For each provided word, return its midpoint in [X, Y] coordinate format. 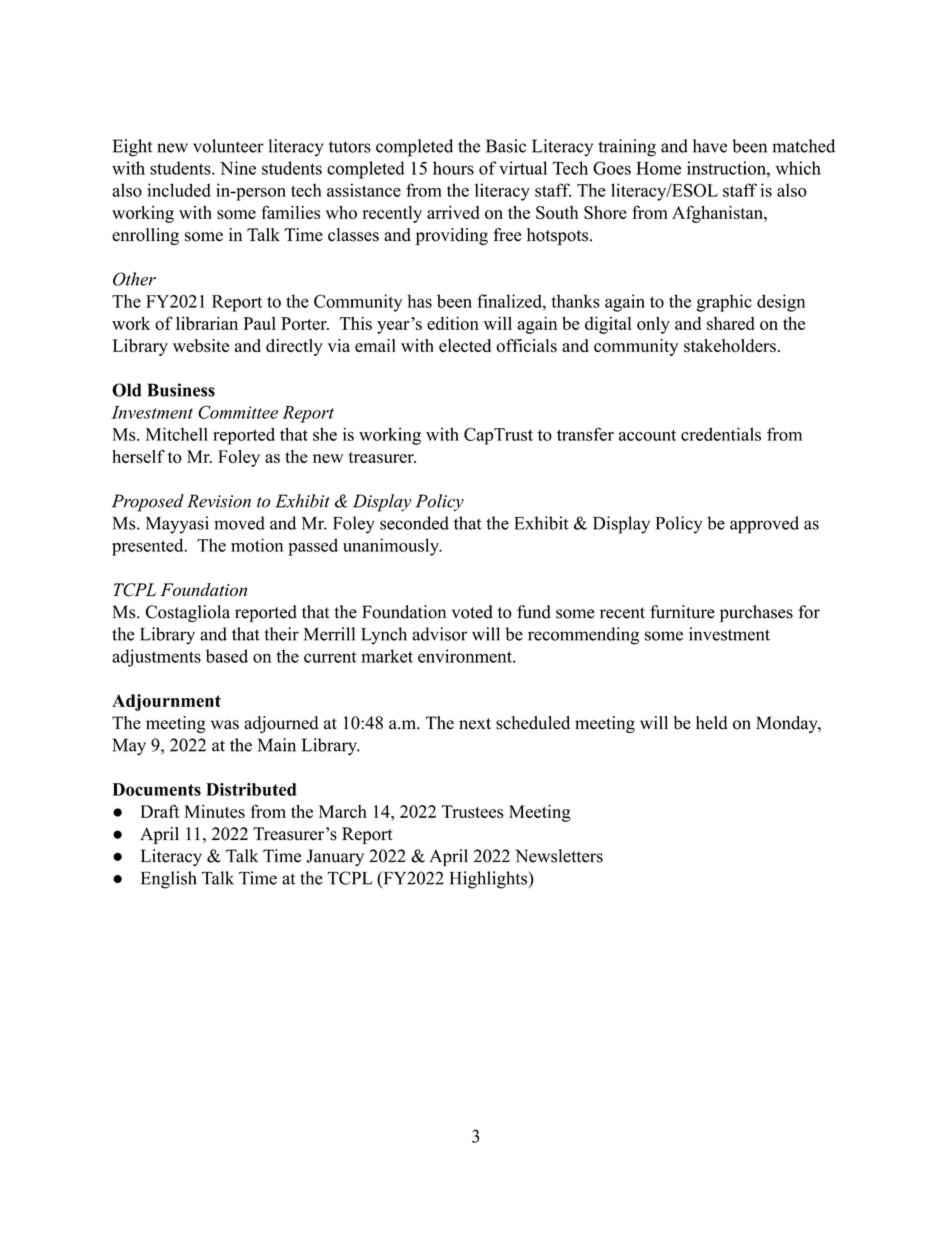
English [168, 880]
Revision [219, 501]
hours [453, 168]
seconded [414, 523]
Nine [238, 168]
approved [764, 525]
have [710, 146]
